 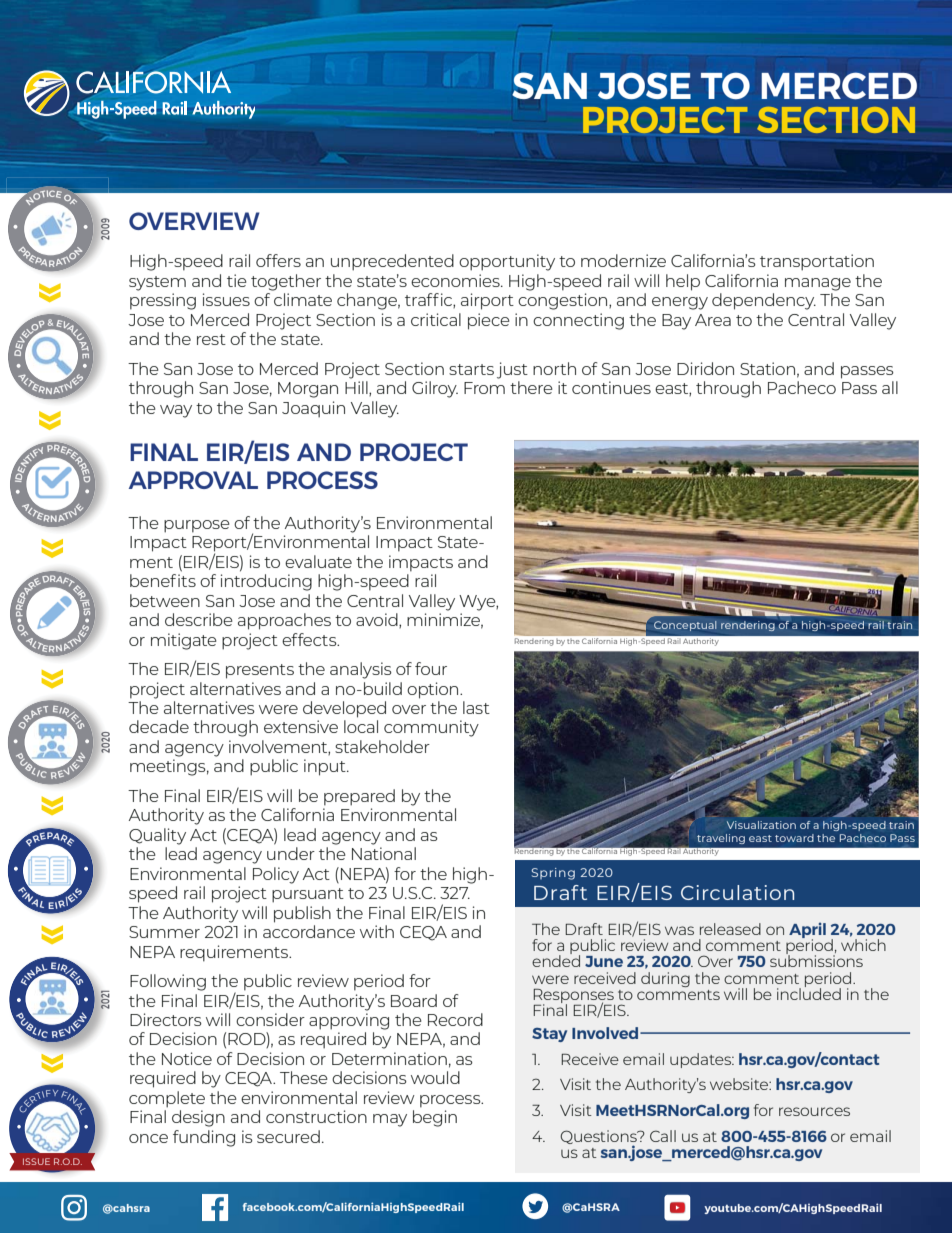 I want to click on dependency, so click(x=764, y=301).
